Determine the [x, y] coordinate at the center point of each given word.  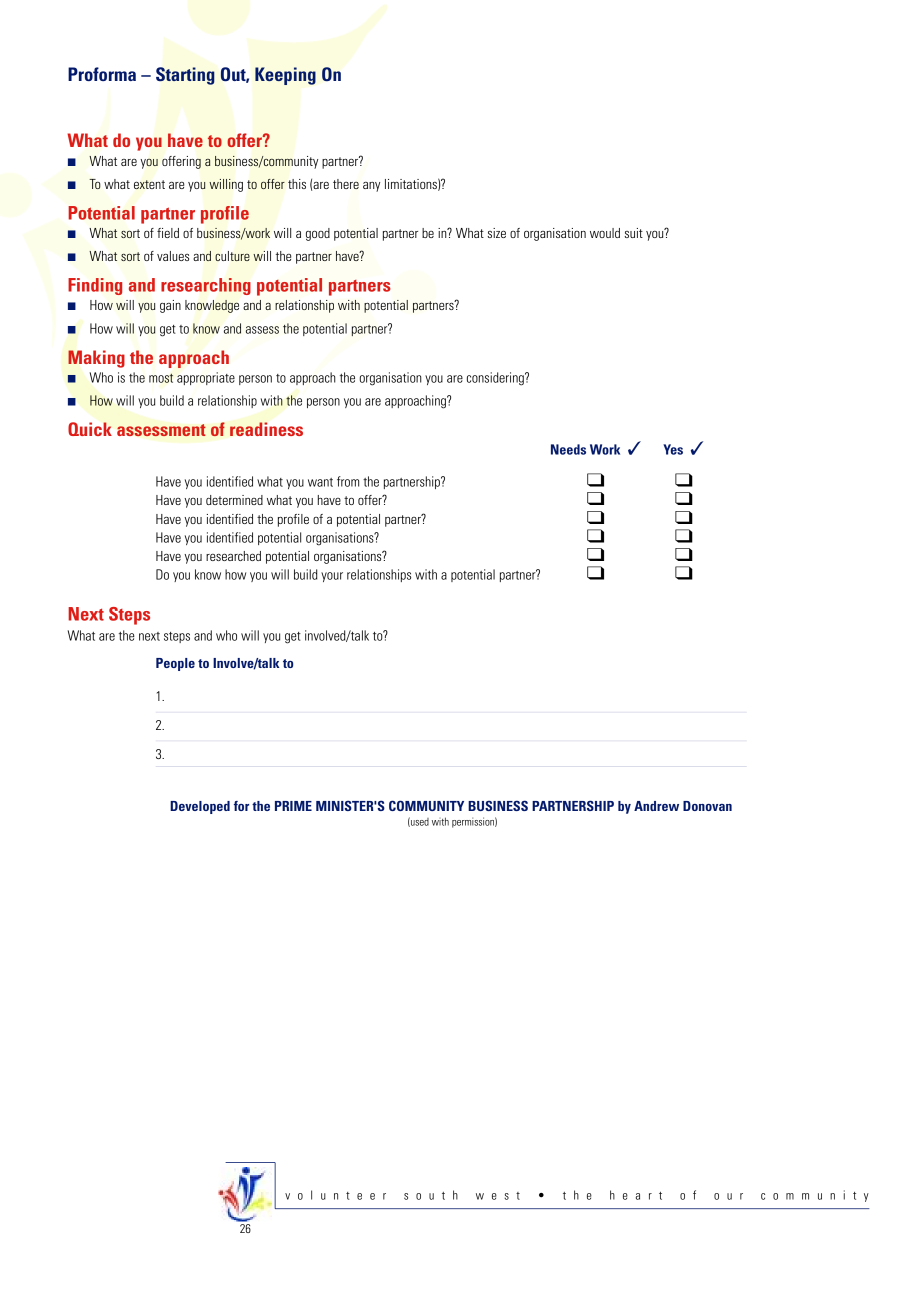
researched [233, 556]
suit [633, 233]
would [605, 233]
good [318, 234]
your [332, 577]
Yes [673, 449]
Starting [185, 76]
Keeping [285, 76]
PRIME [293, 806]
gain [170, 306]
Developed [200, 807]
